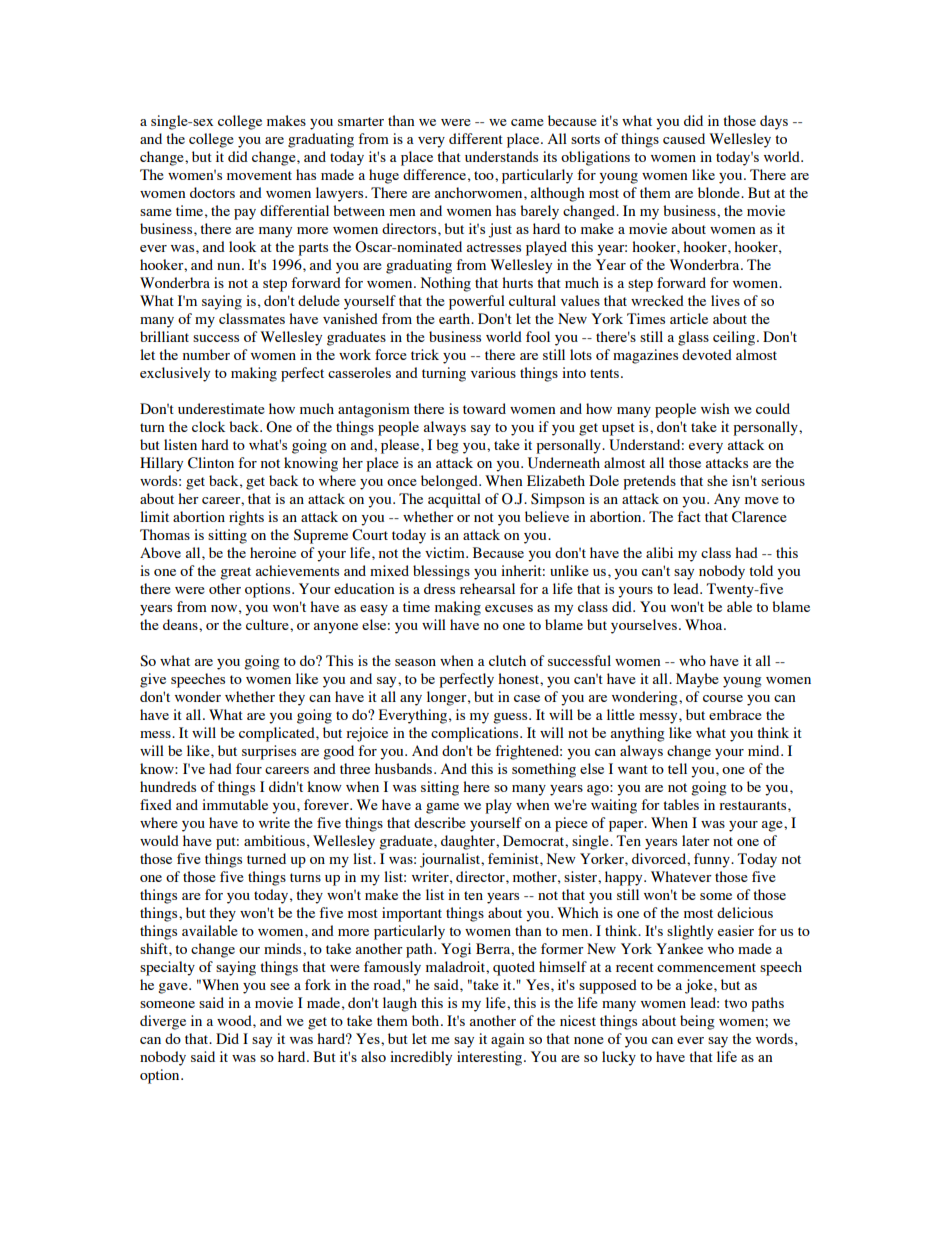 The width and height of the screenshot is (952, 1233). What do you see at coordinates (485, 175) in the screenshot?
I see `too` at bounding box center [485, 175].
